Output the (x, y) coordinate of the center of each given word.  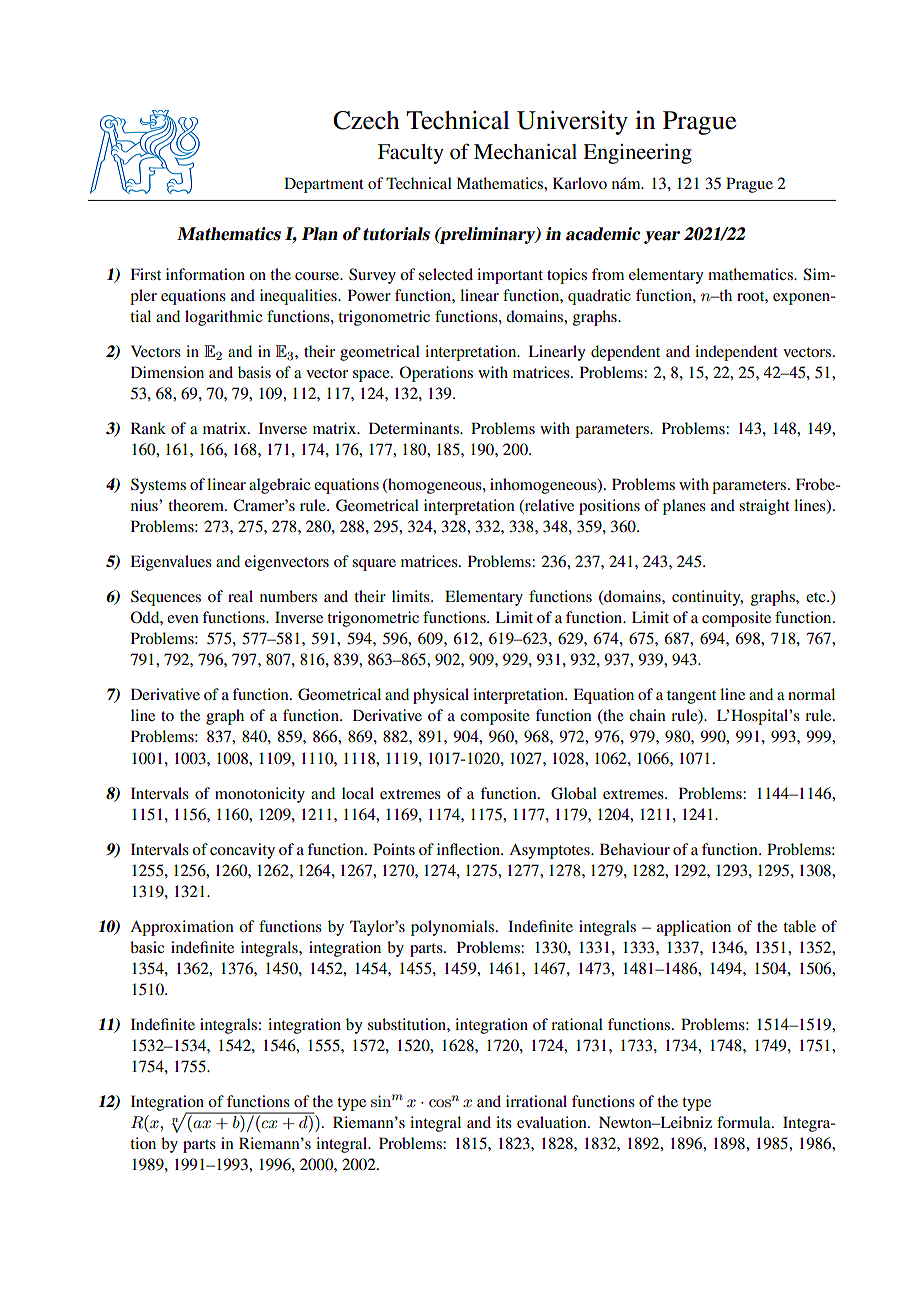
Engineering (637, 154)
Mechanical (525, 152)
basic (147, 947)
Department (324, 185)
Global (574, 793)
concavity (242, 851)
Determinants (415, 428)
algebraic (279, 486)
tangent (691, 697)
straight (764, 507)
